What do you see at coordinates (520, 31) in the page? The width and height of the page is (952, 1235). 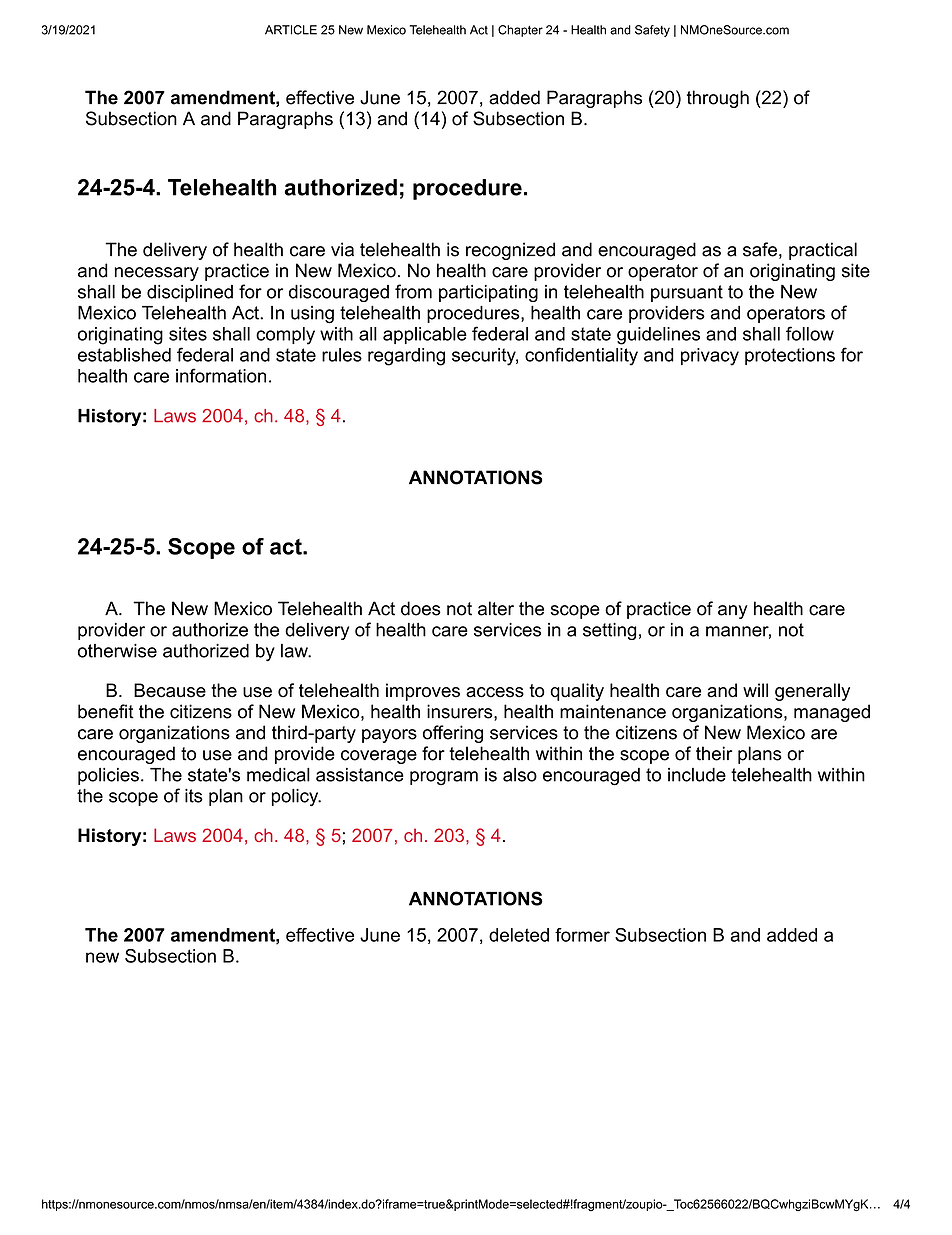 I see `Chapter` at bounding box center [520, 31].
